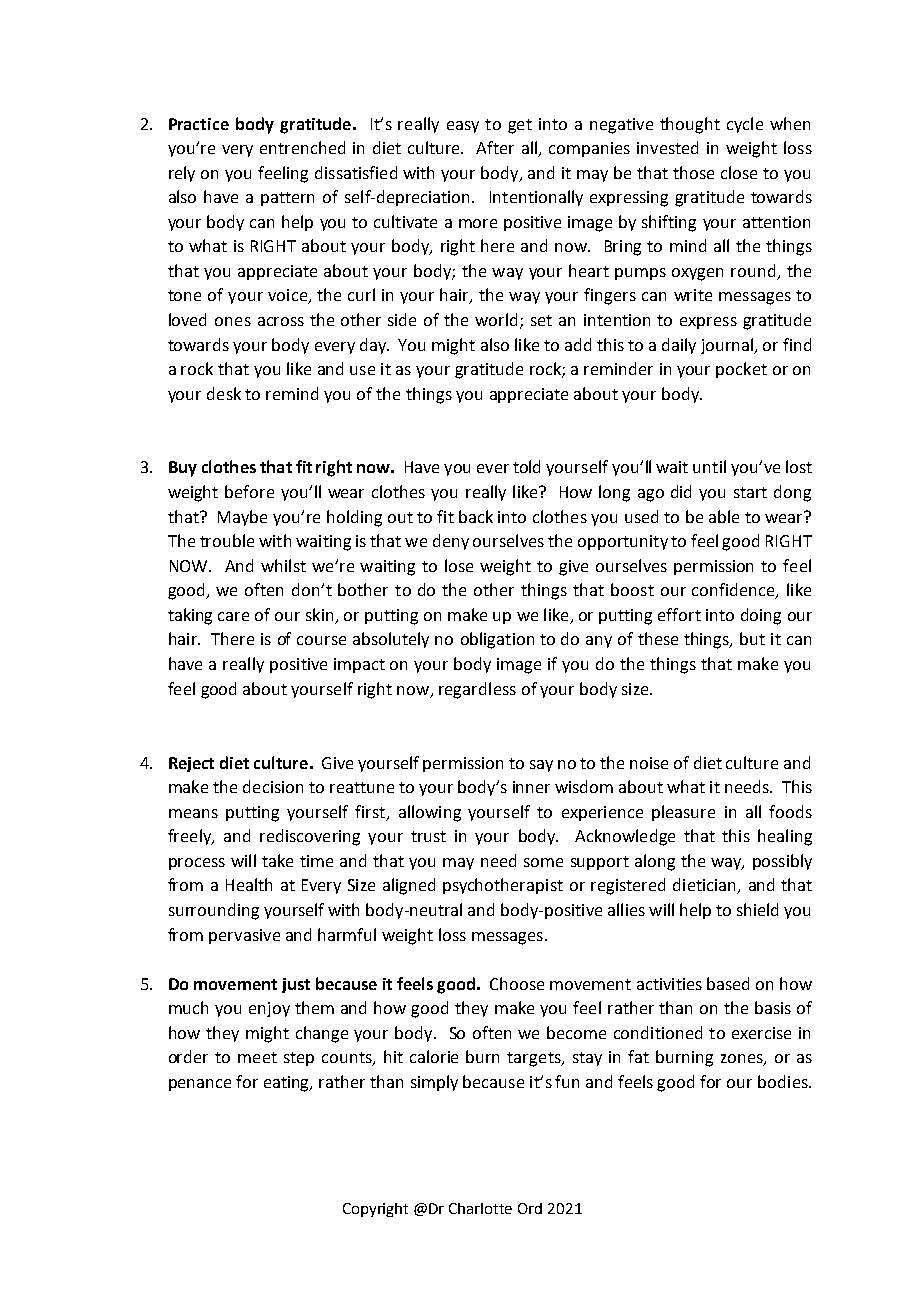 The height and width of the page is (1308, 924). What do you see at coordinates (288, 1084) in the page?
I see `eating` at bounding box center [288, 1084].
